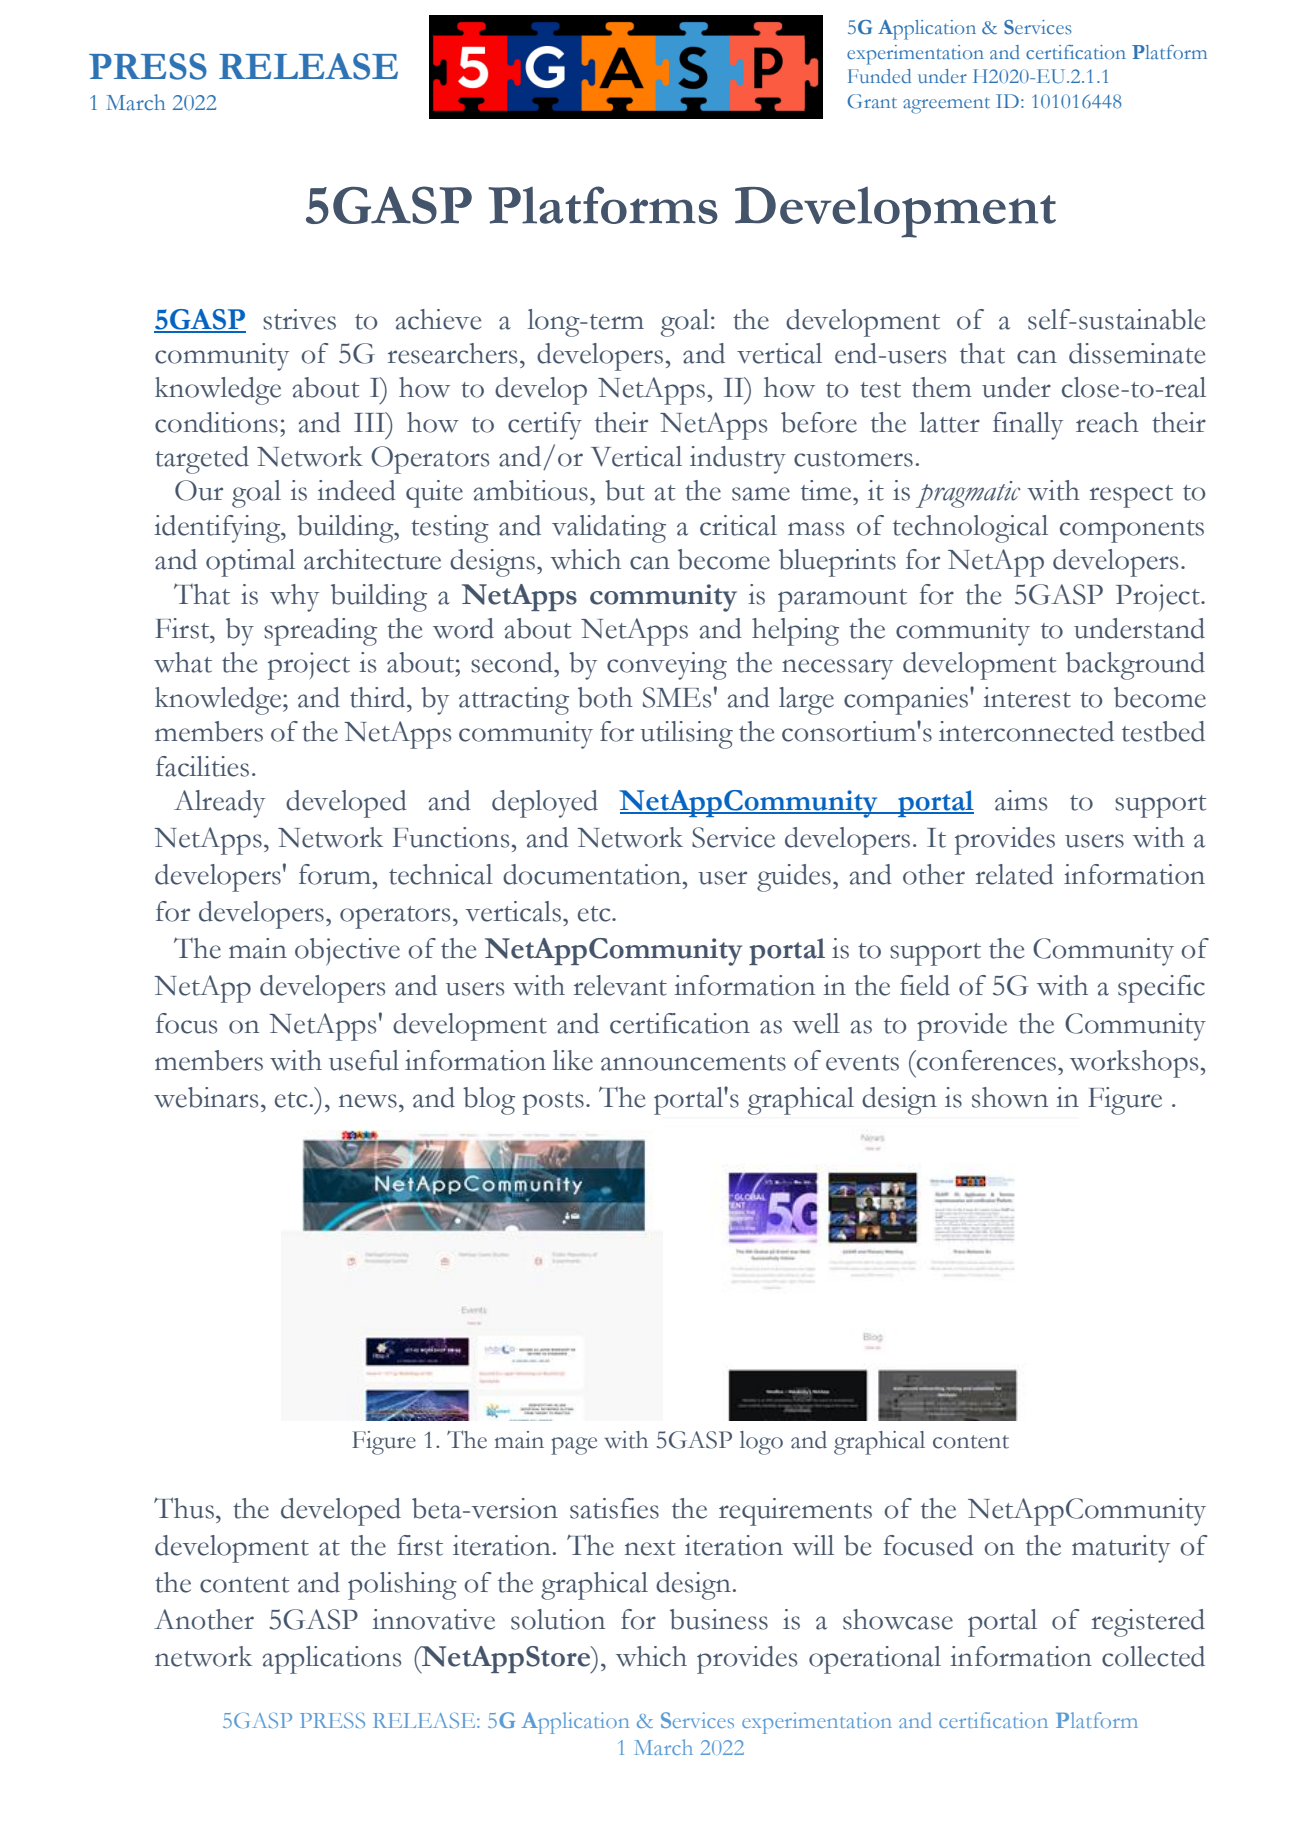 Image resolution: width=1299 pixels, height=1838 pixels. I want to click on Grant, so click(872, 101).
